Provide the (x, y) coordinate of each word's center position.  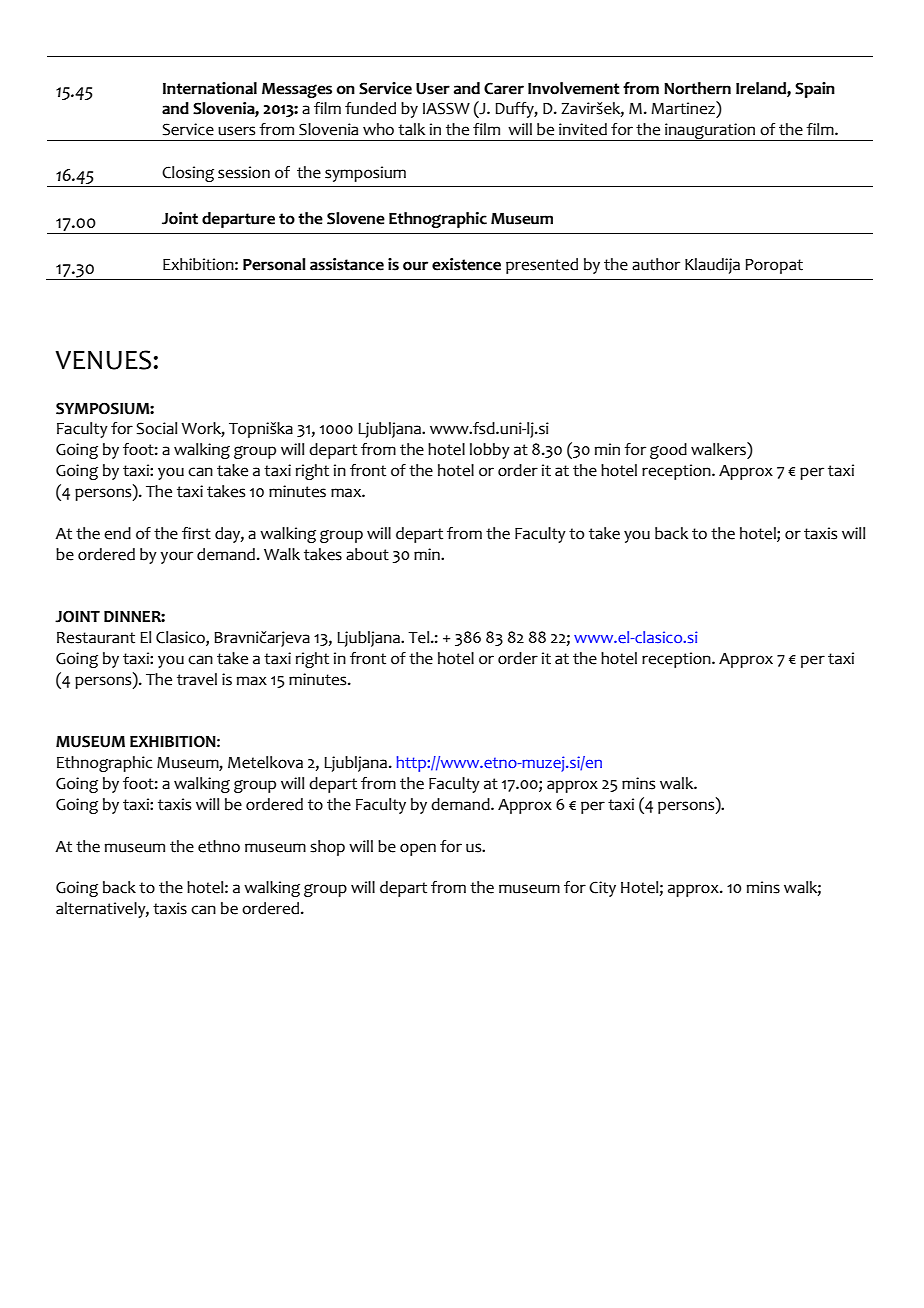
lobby (490, 451)
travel (197, 679)
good (668, 451)
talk (411, 129)
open (418, 849)
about (367, 554)
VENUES (103, 360)
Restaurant (96, 638)
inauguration (710, 132)
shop (327, 848)
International (210, 88)
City (602, 889)
